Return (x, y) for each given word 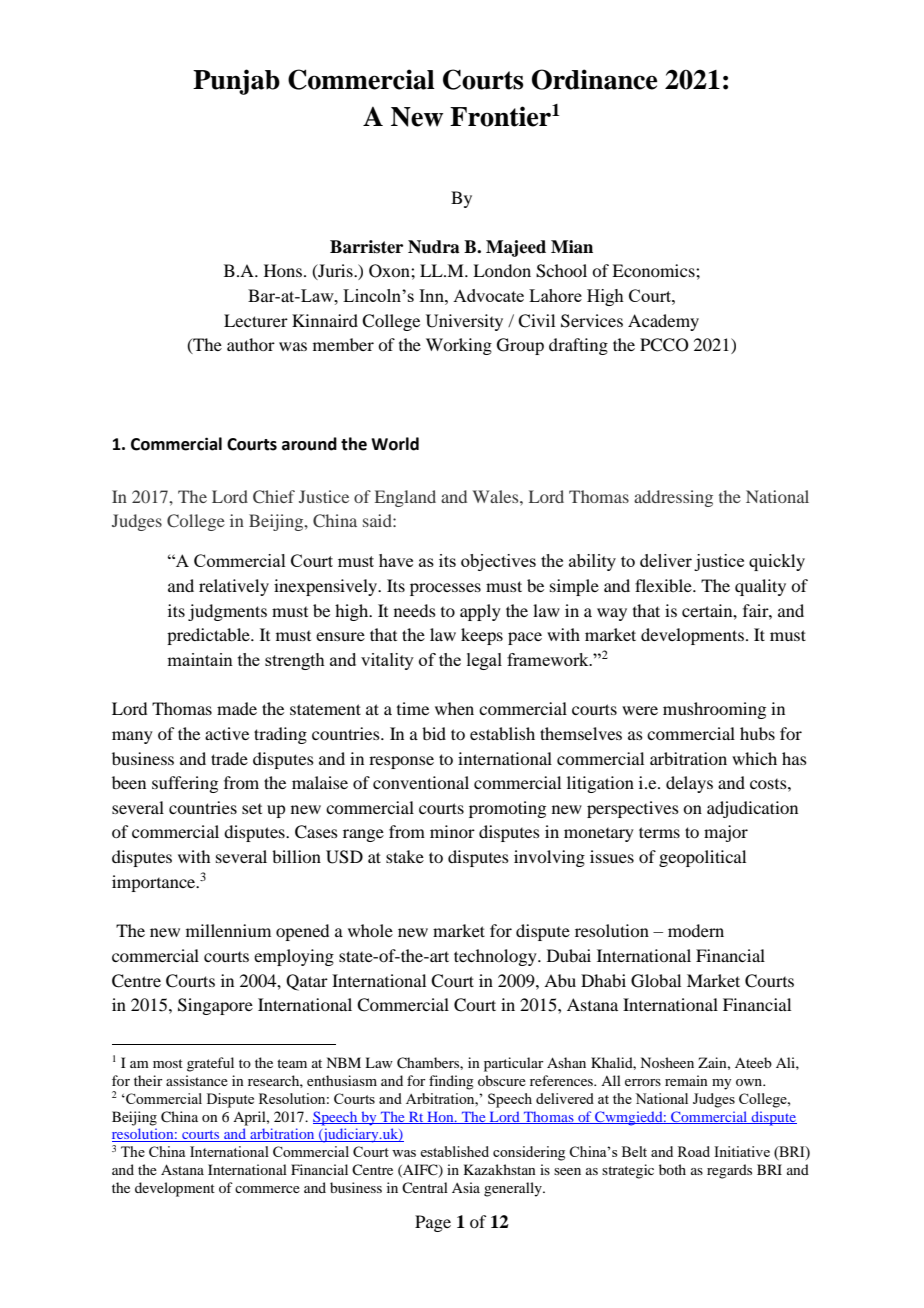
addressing (673, 498)
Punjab (236, 82)
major (726, 833)
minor (452, 831)
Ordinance (594, 79)
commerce (267, 1189)
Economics (654, 270)
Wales (497, 496)
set (252, 809)
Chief (274, 497)
